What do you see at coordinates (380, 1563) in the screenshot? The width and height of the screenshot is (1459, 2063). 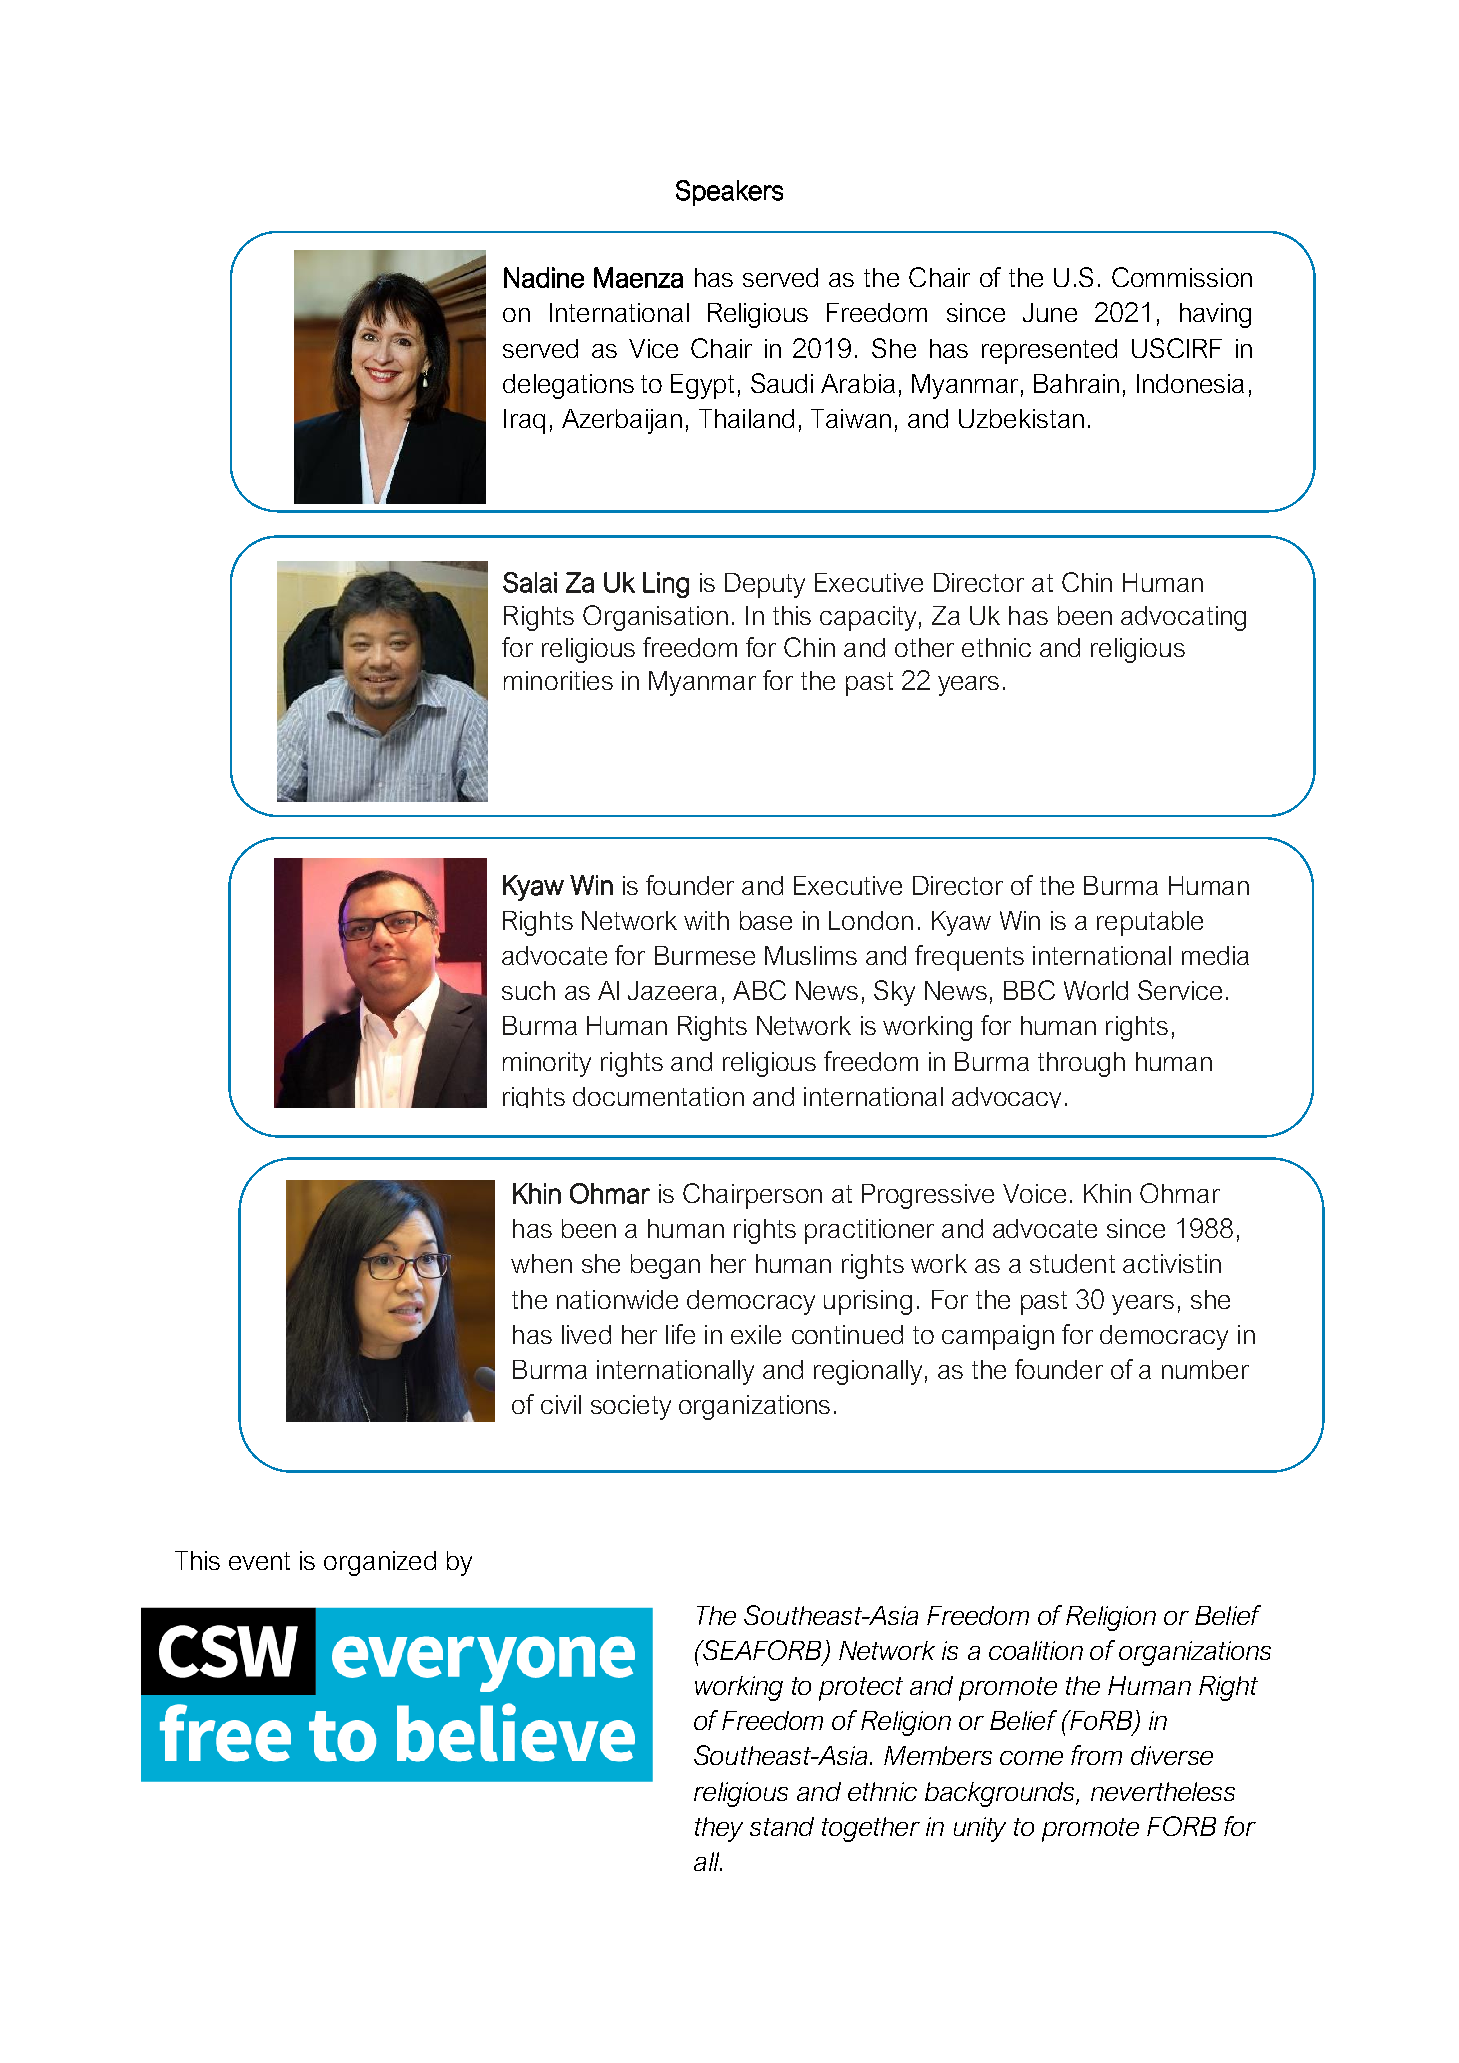 I see `organized` at bounding box center [380, 1563].
